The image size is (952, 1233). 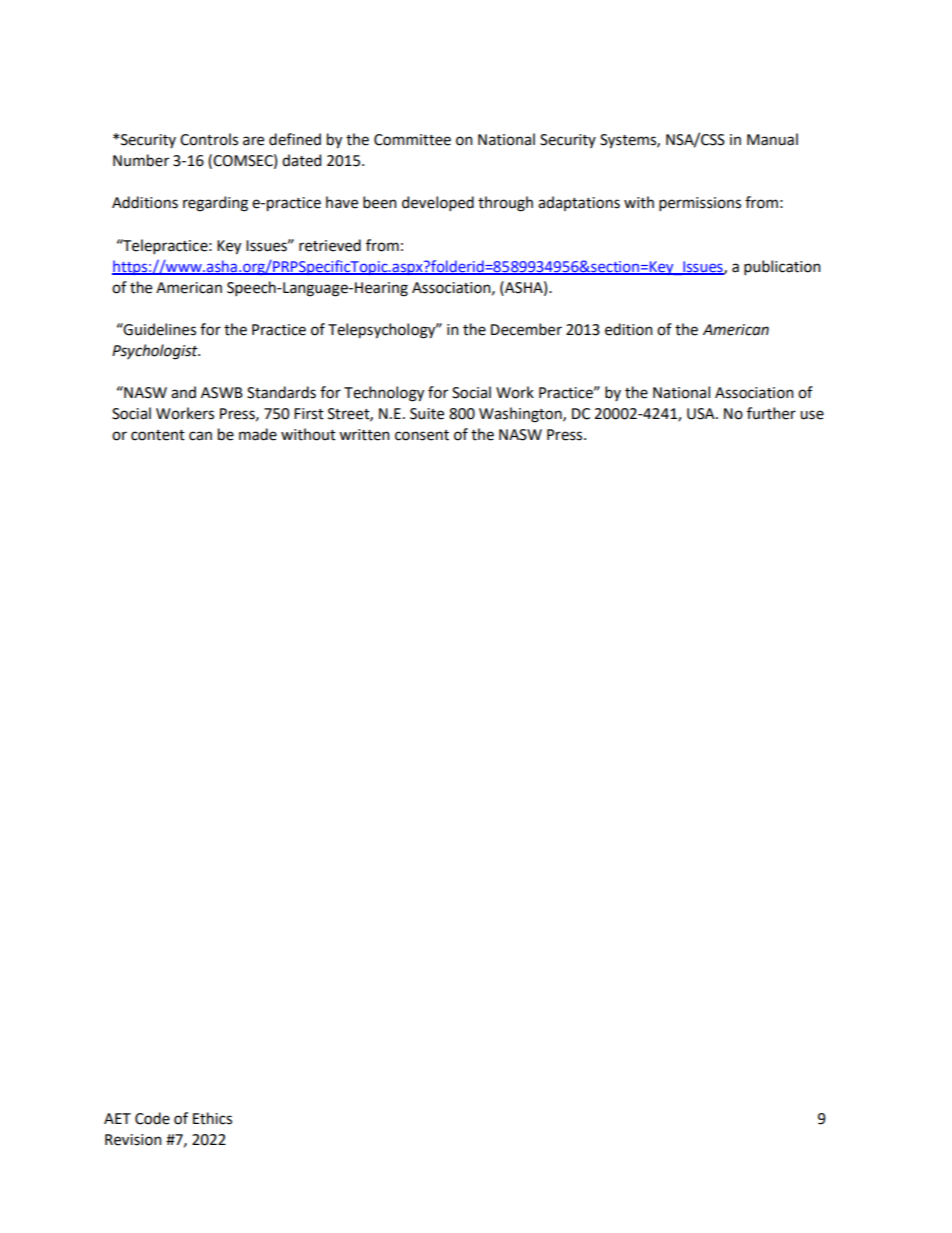 I want to click on Controls, so click(x=209, y=139).
